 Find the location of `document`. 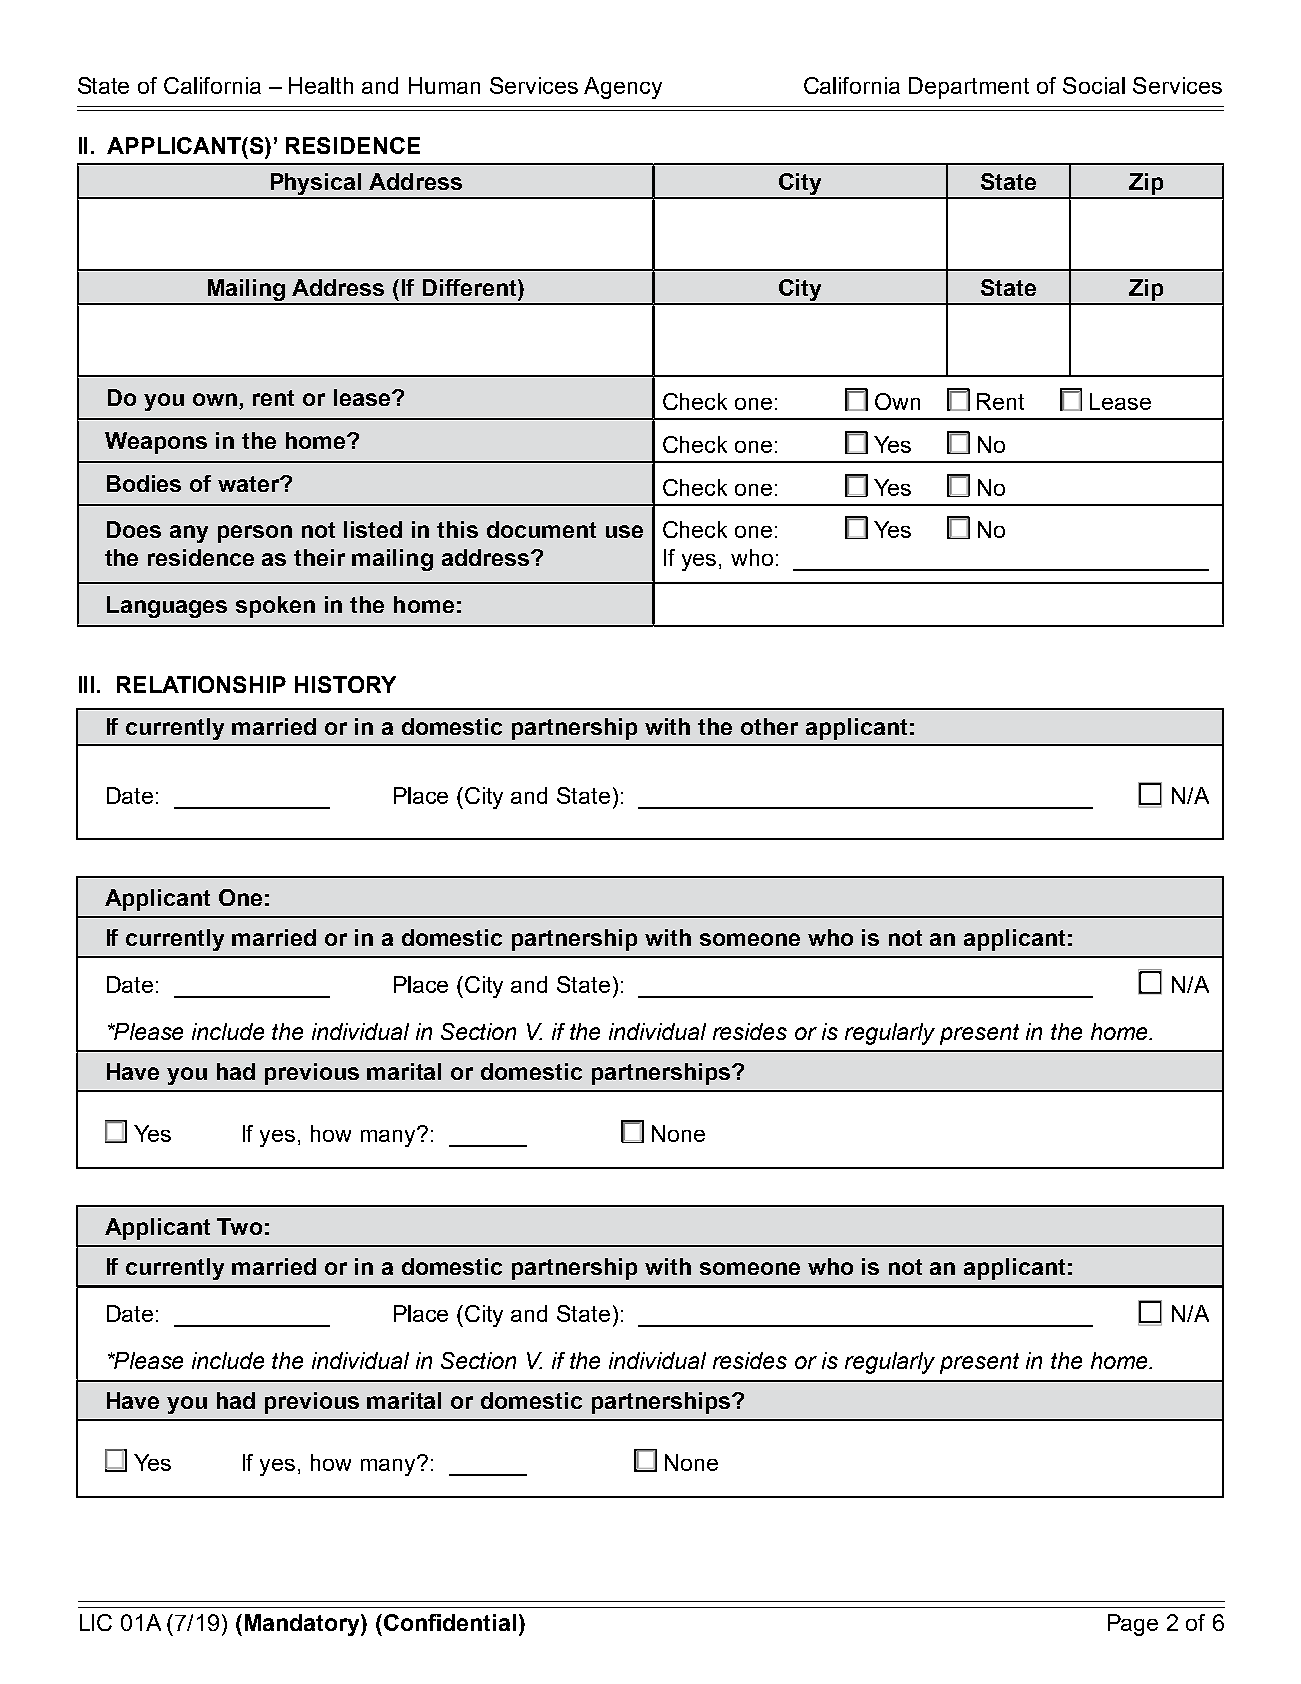

document is located at coordinates (541, 529).
